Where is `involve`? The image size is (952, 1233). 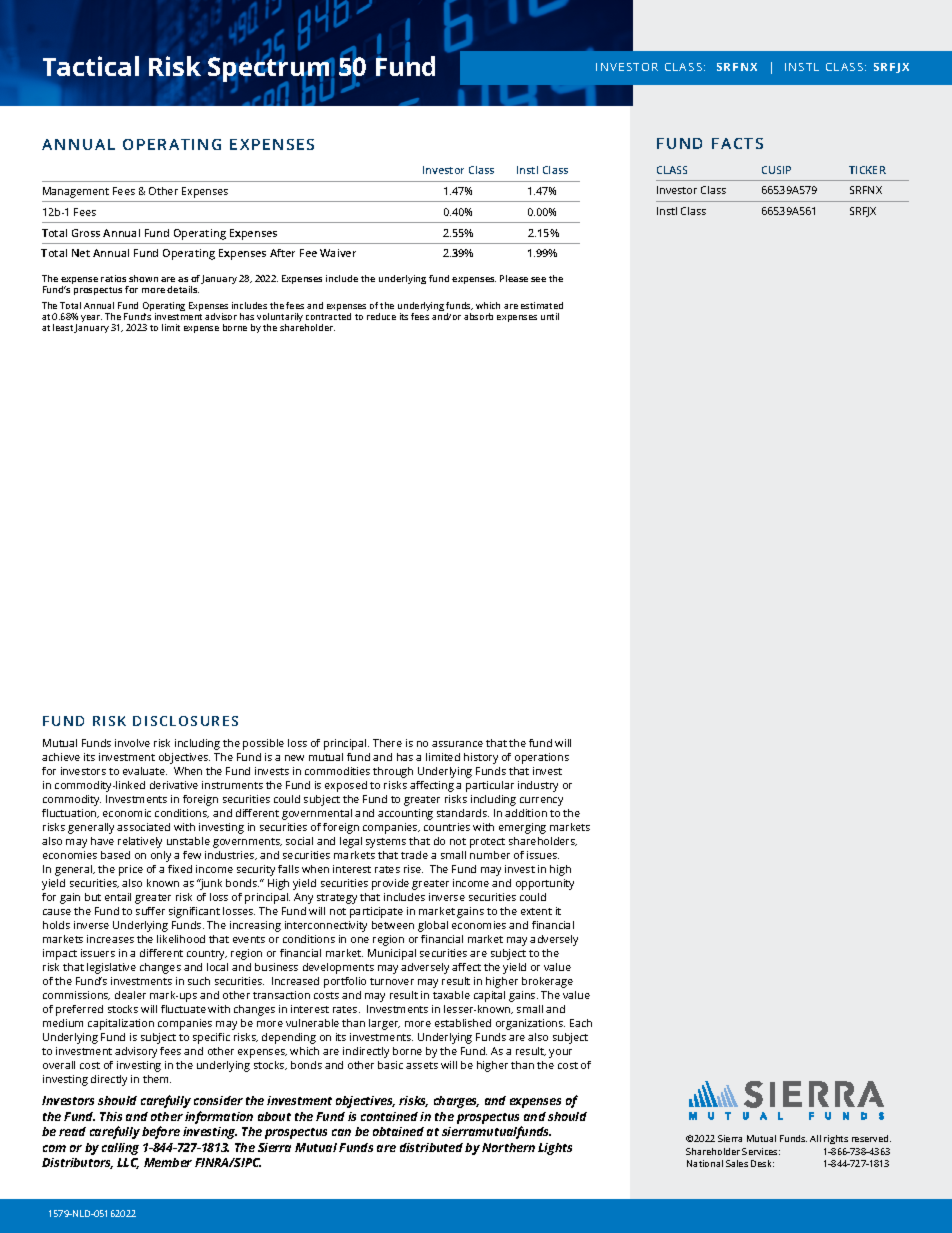
involve is located at coordinates (132, 743).
